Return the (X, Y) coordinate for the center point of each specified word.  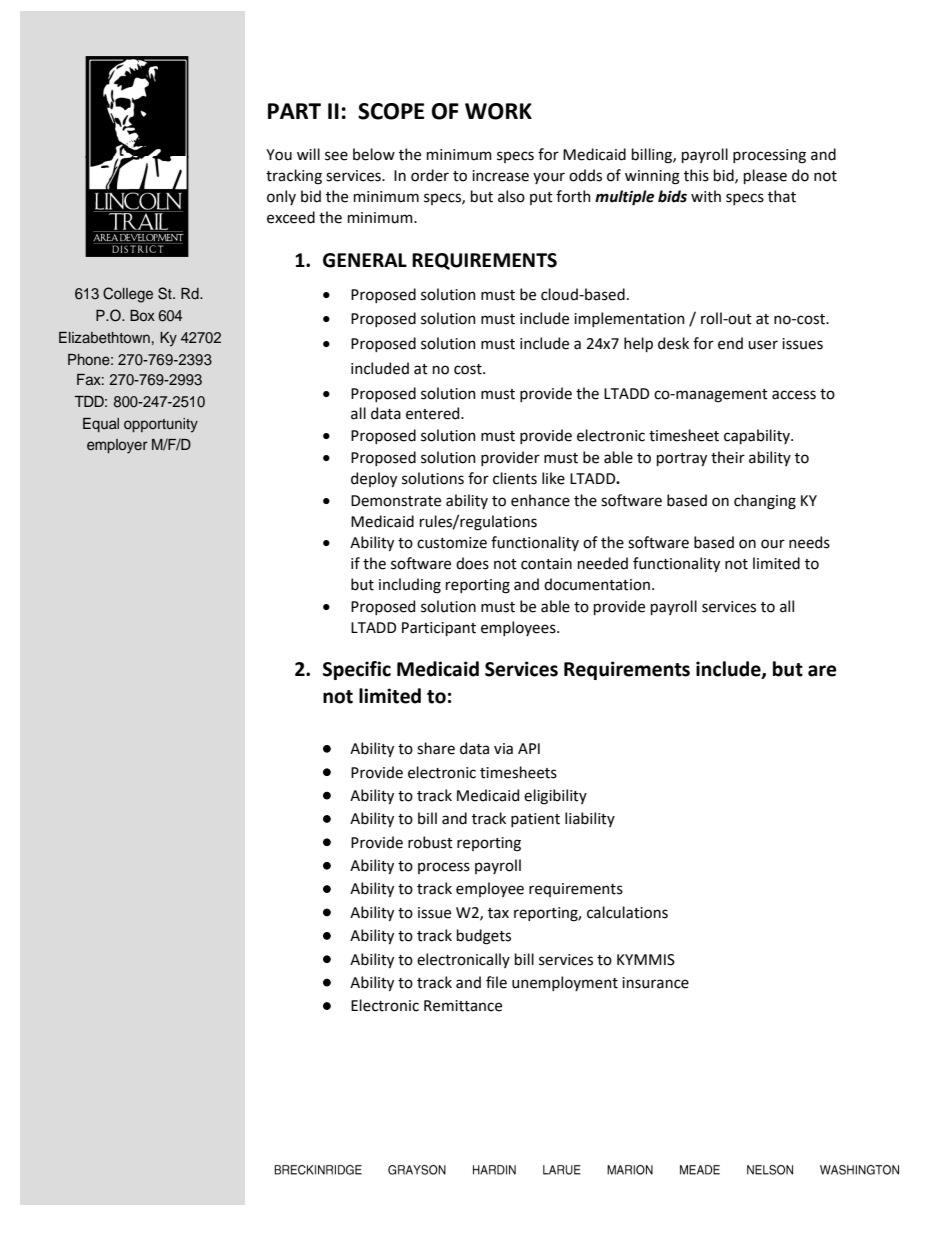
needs (809, 542)
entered (434, 413)
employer (117, 446)
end (730, 343)
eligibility (555, 797)
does (472, 563)
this (696, 175)
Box (142, 315)
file (496, 982)
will (308, 154)
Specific (357, 670)
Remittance (463, 1006)
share (436, 748)
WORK (498, 111)
